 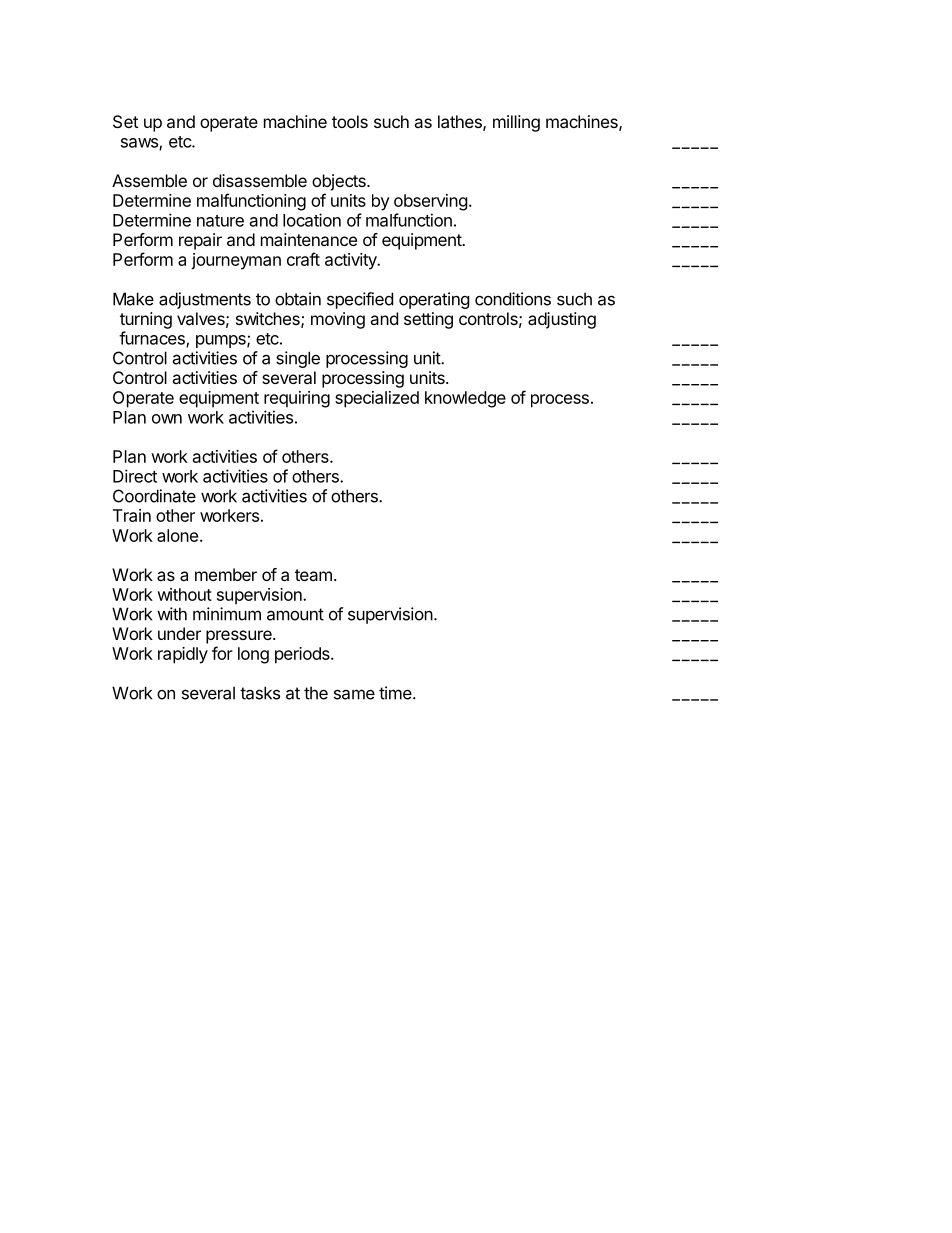 I want to click on turning, so click(x=146, y=320).
